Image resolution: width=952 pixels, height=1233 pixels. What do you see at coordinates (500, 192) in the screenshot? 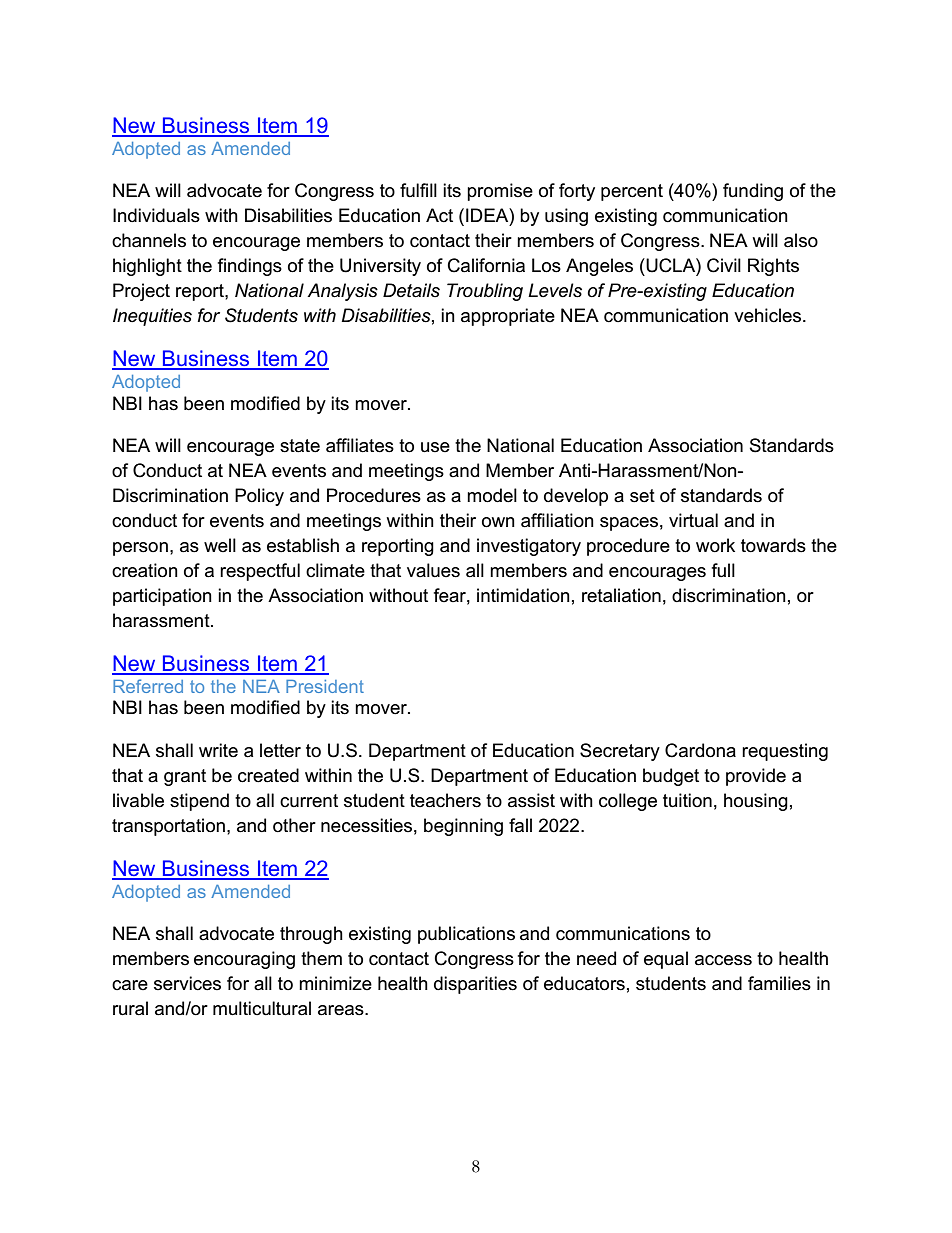
I see `promise` at bounding box center [500, 192].
